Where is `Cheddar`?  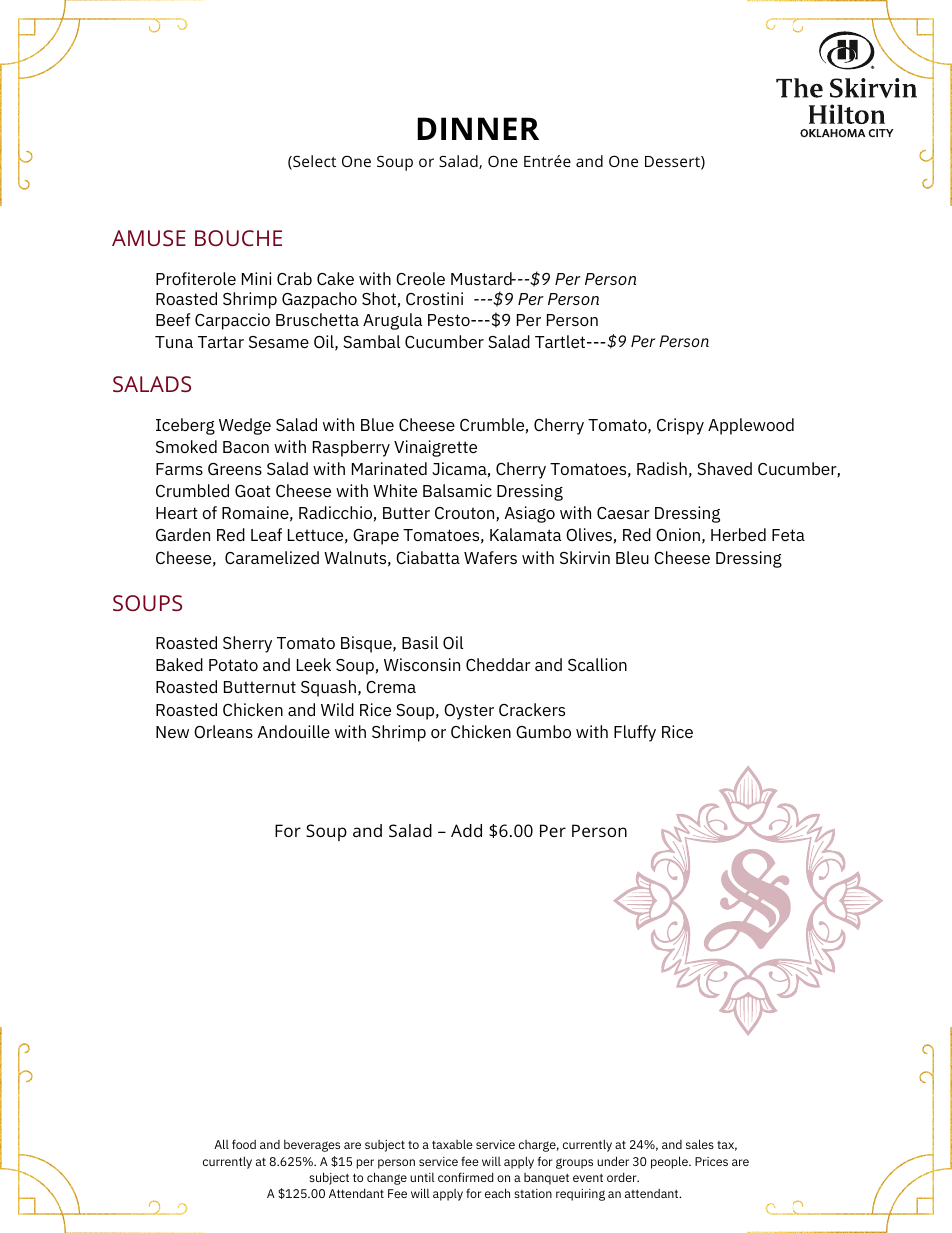 Cheddar is located at coordinates (498, 664).
